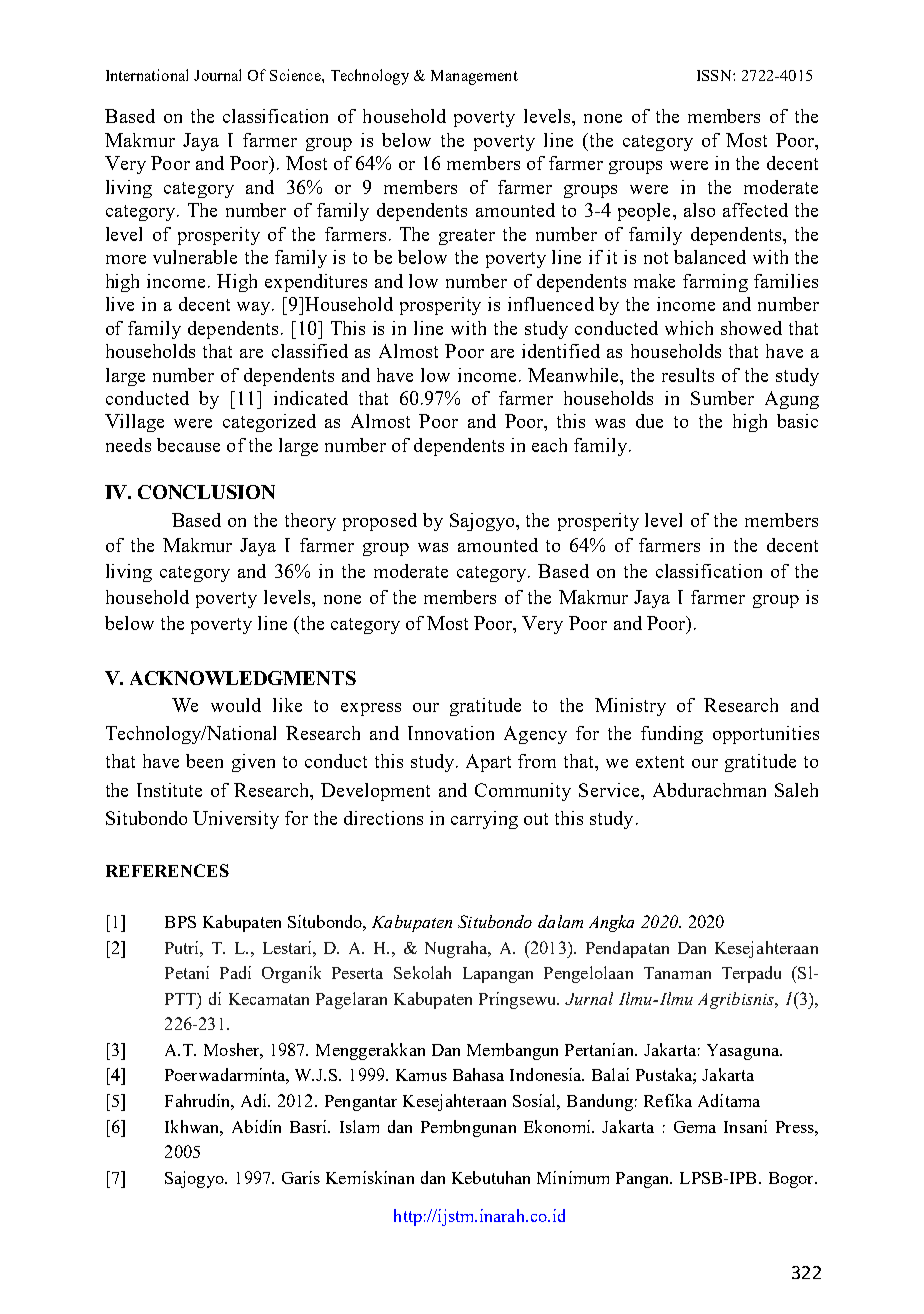 Image resolution: width=924 pixels, height=1314 pixels. Describe the element at coordinates (715, 75) in the page. I see `ISSN` at that location.
